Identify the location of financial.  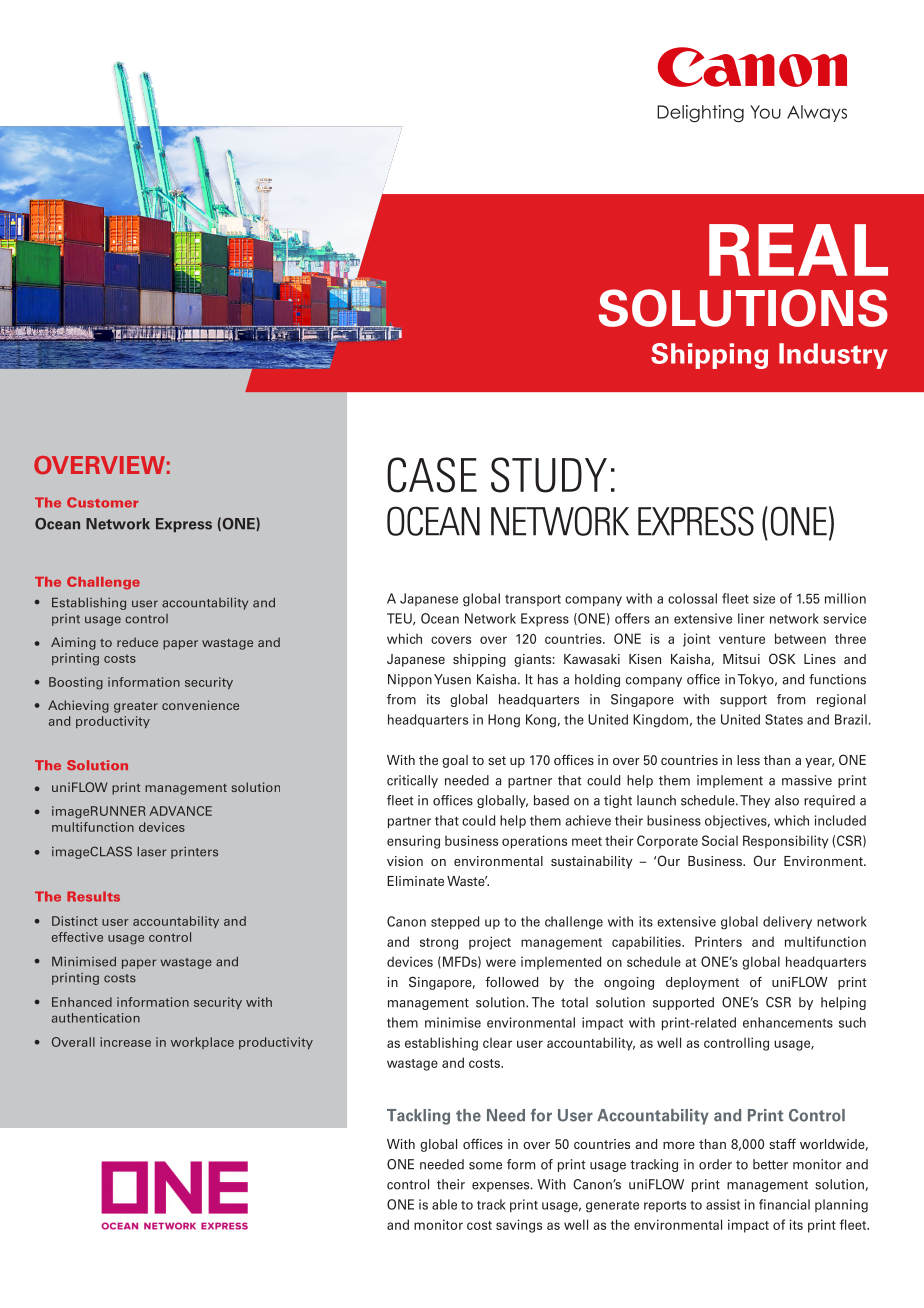
(784, 1204).
